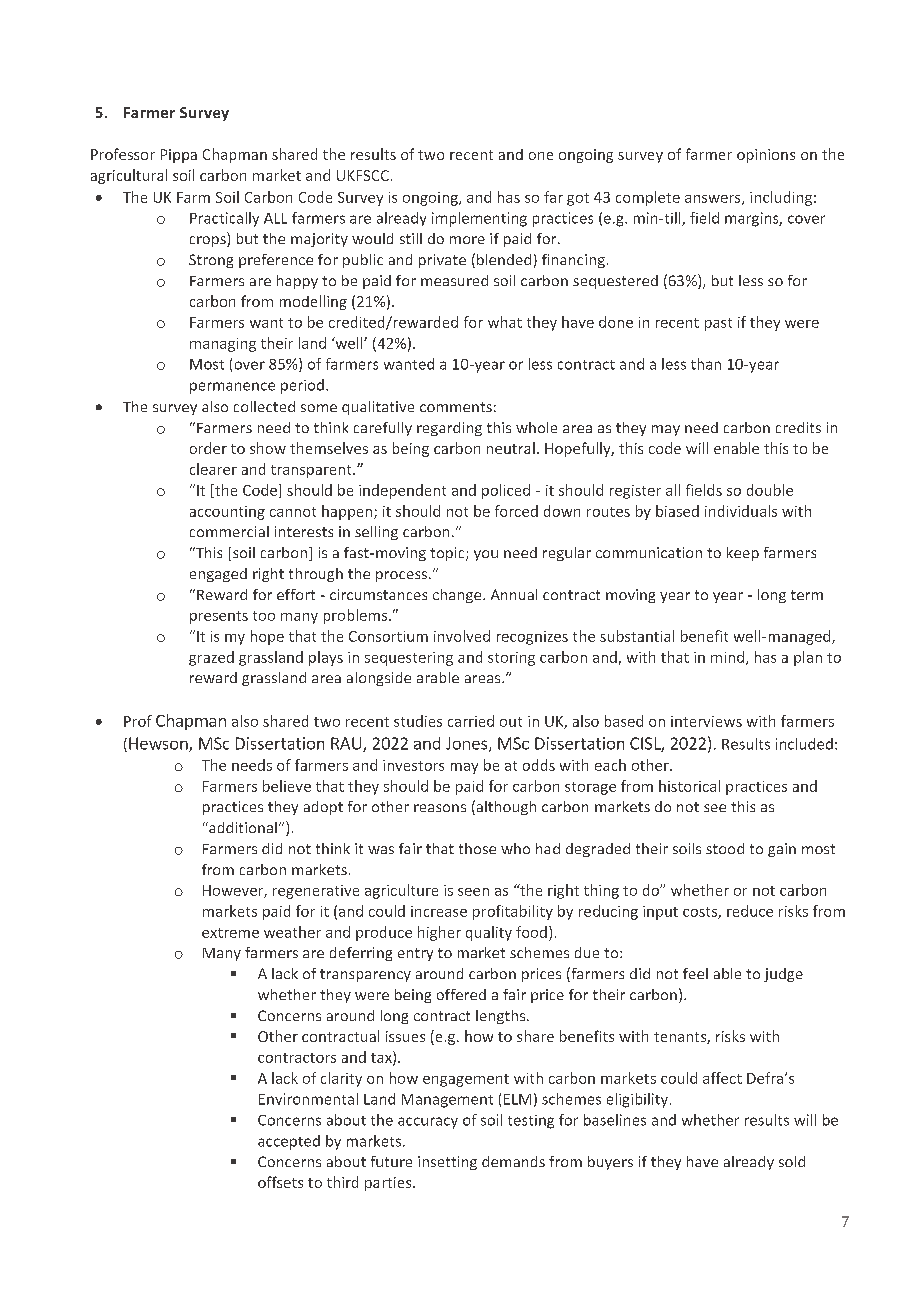 This screenshot has width=924, height=1308. Describe the element at coordinates (727, 657) in the screenshot. I see `mind` at that location.
